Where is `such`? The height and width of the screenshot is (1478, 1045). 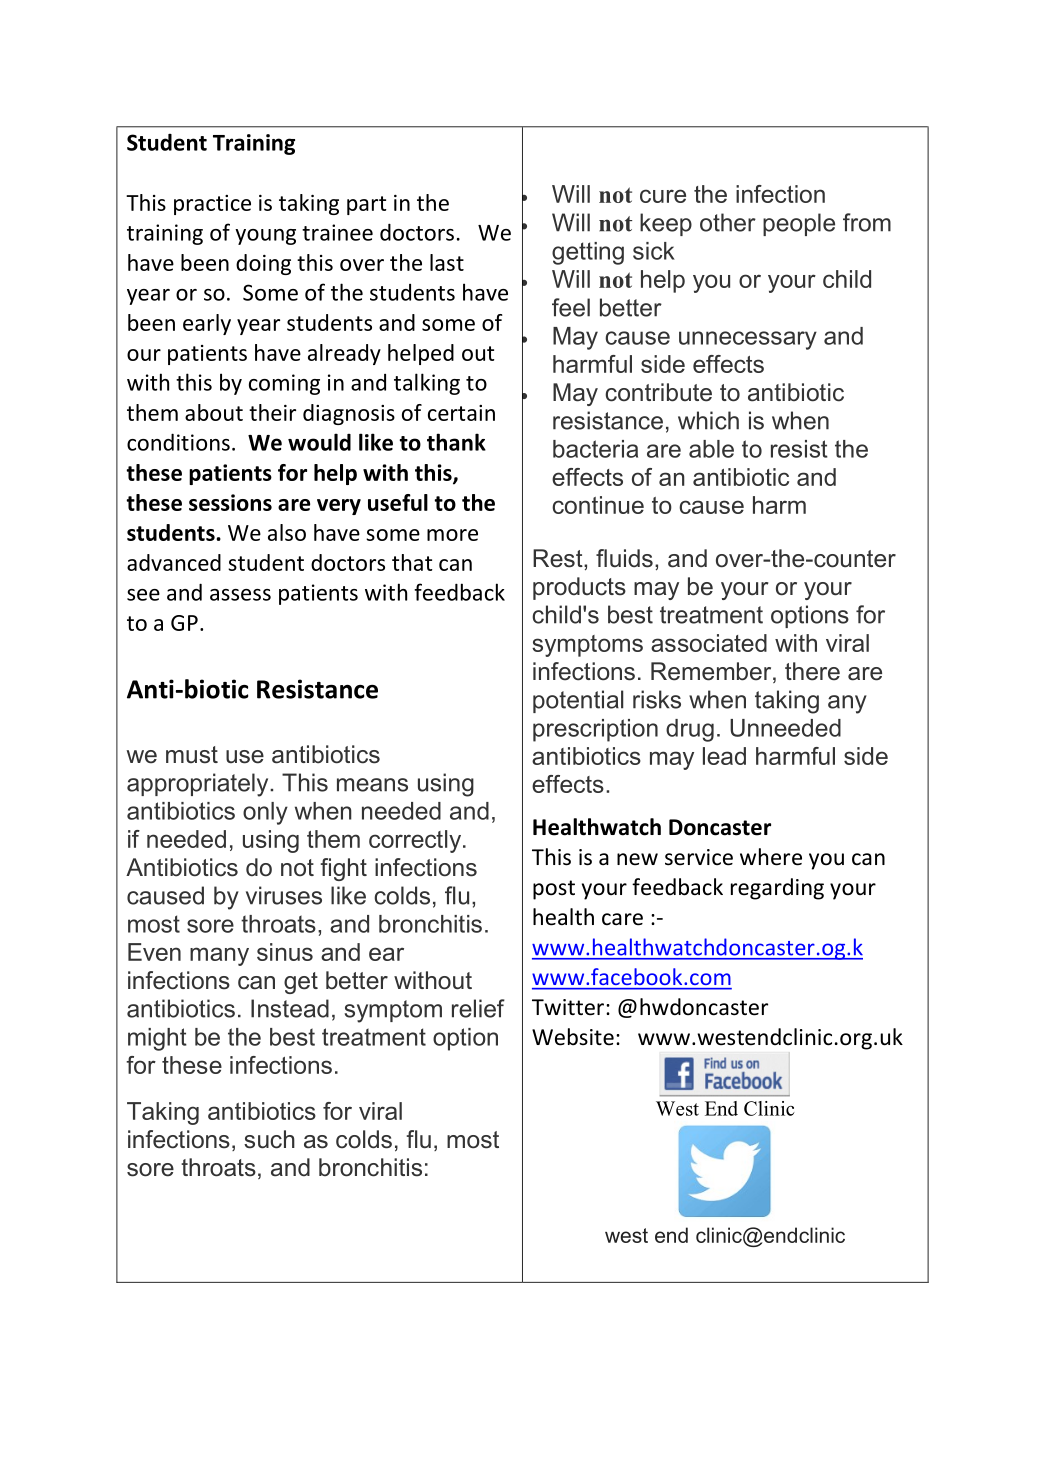 such is located at coordinates (269, 1139).
